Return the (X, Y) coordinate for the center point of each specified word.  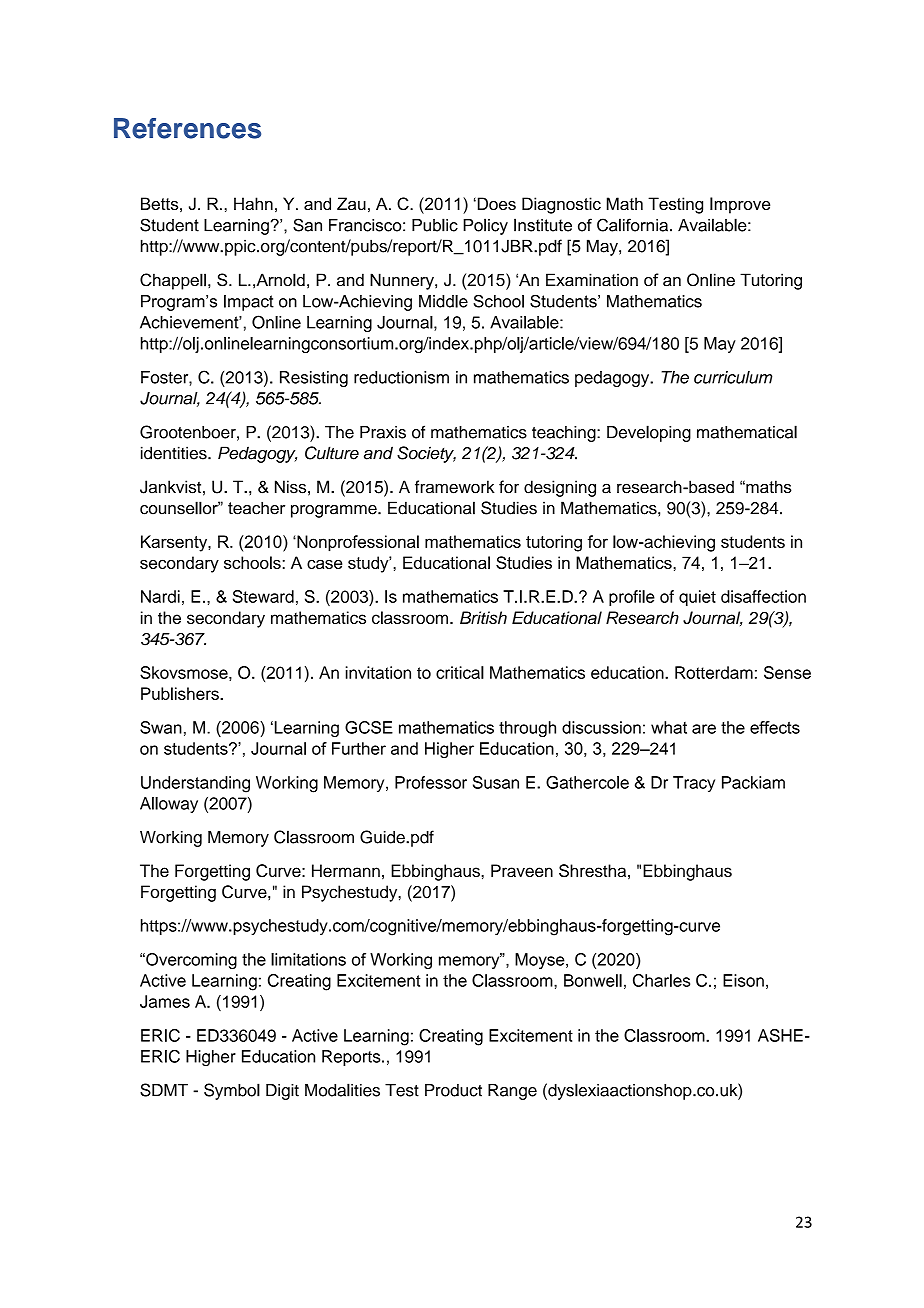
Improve (740, 205)
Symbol (232, 1091)
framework (455, 487)
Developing (649, 433)
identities (175, 453)
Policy (485, 226)
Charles (661, 980)
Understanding (195, 784)
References (187, 128)
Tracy (694, 784)
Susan (496, 782)
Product (453, 1090)
